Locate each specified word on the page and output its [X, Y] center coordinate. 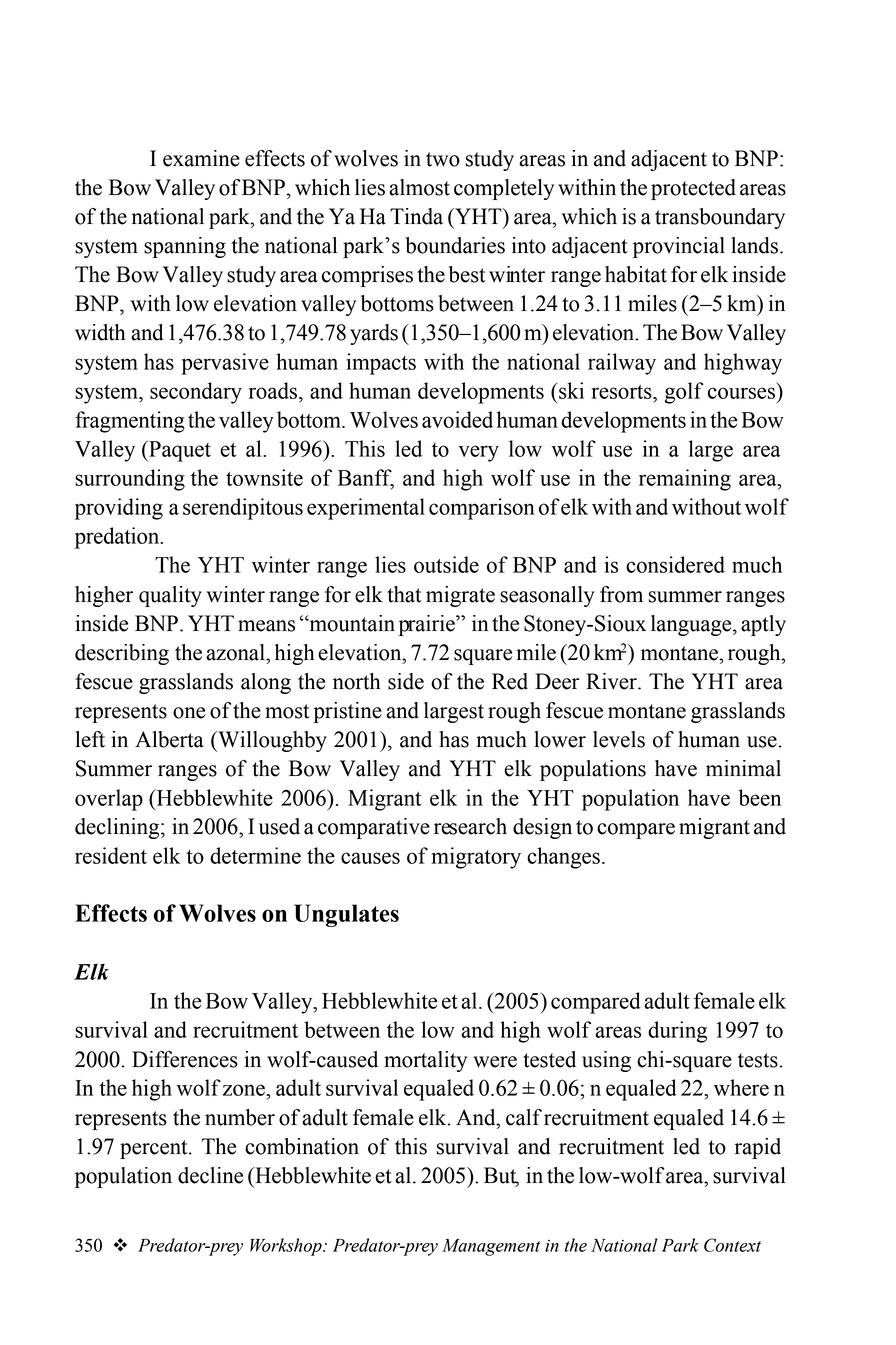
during [677, 1032]
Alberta [169, 739]
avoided [457, 419]
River [612, 681]
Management [491, 1247]
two [443, 159]
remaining [685, 480]
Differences [185, 1059]
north [357, 681]
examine [201, 158]
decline [210, 1175]
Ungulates [346, 915]
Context [732, 1245]
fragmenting [130, 422]
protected [693, 189]
